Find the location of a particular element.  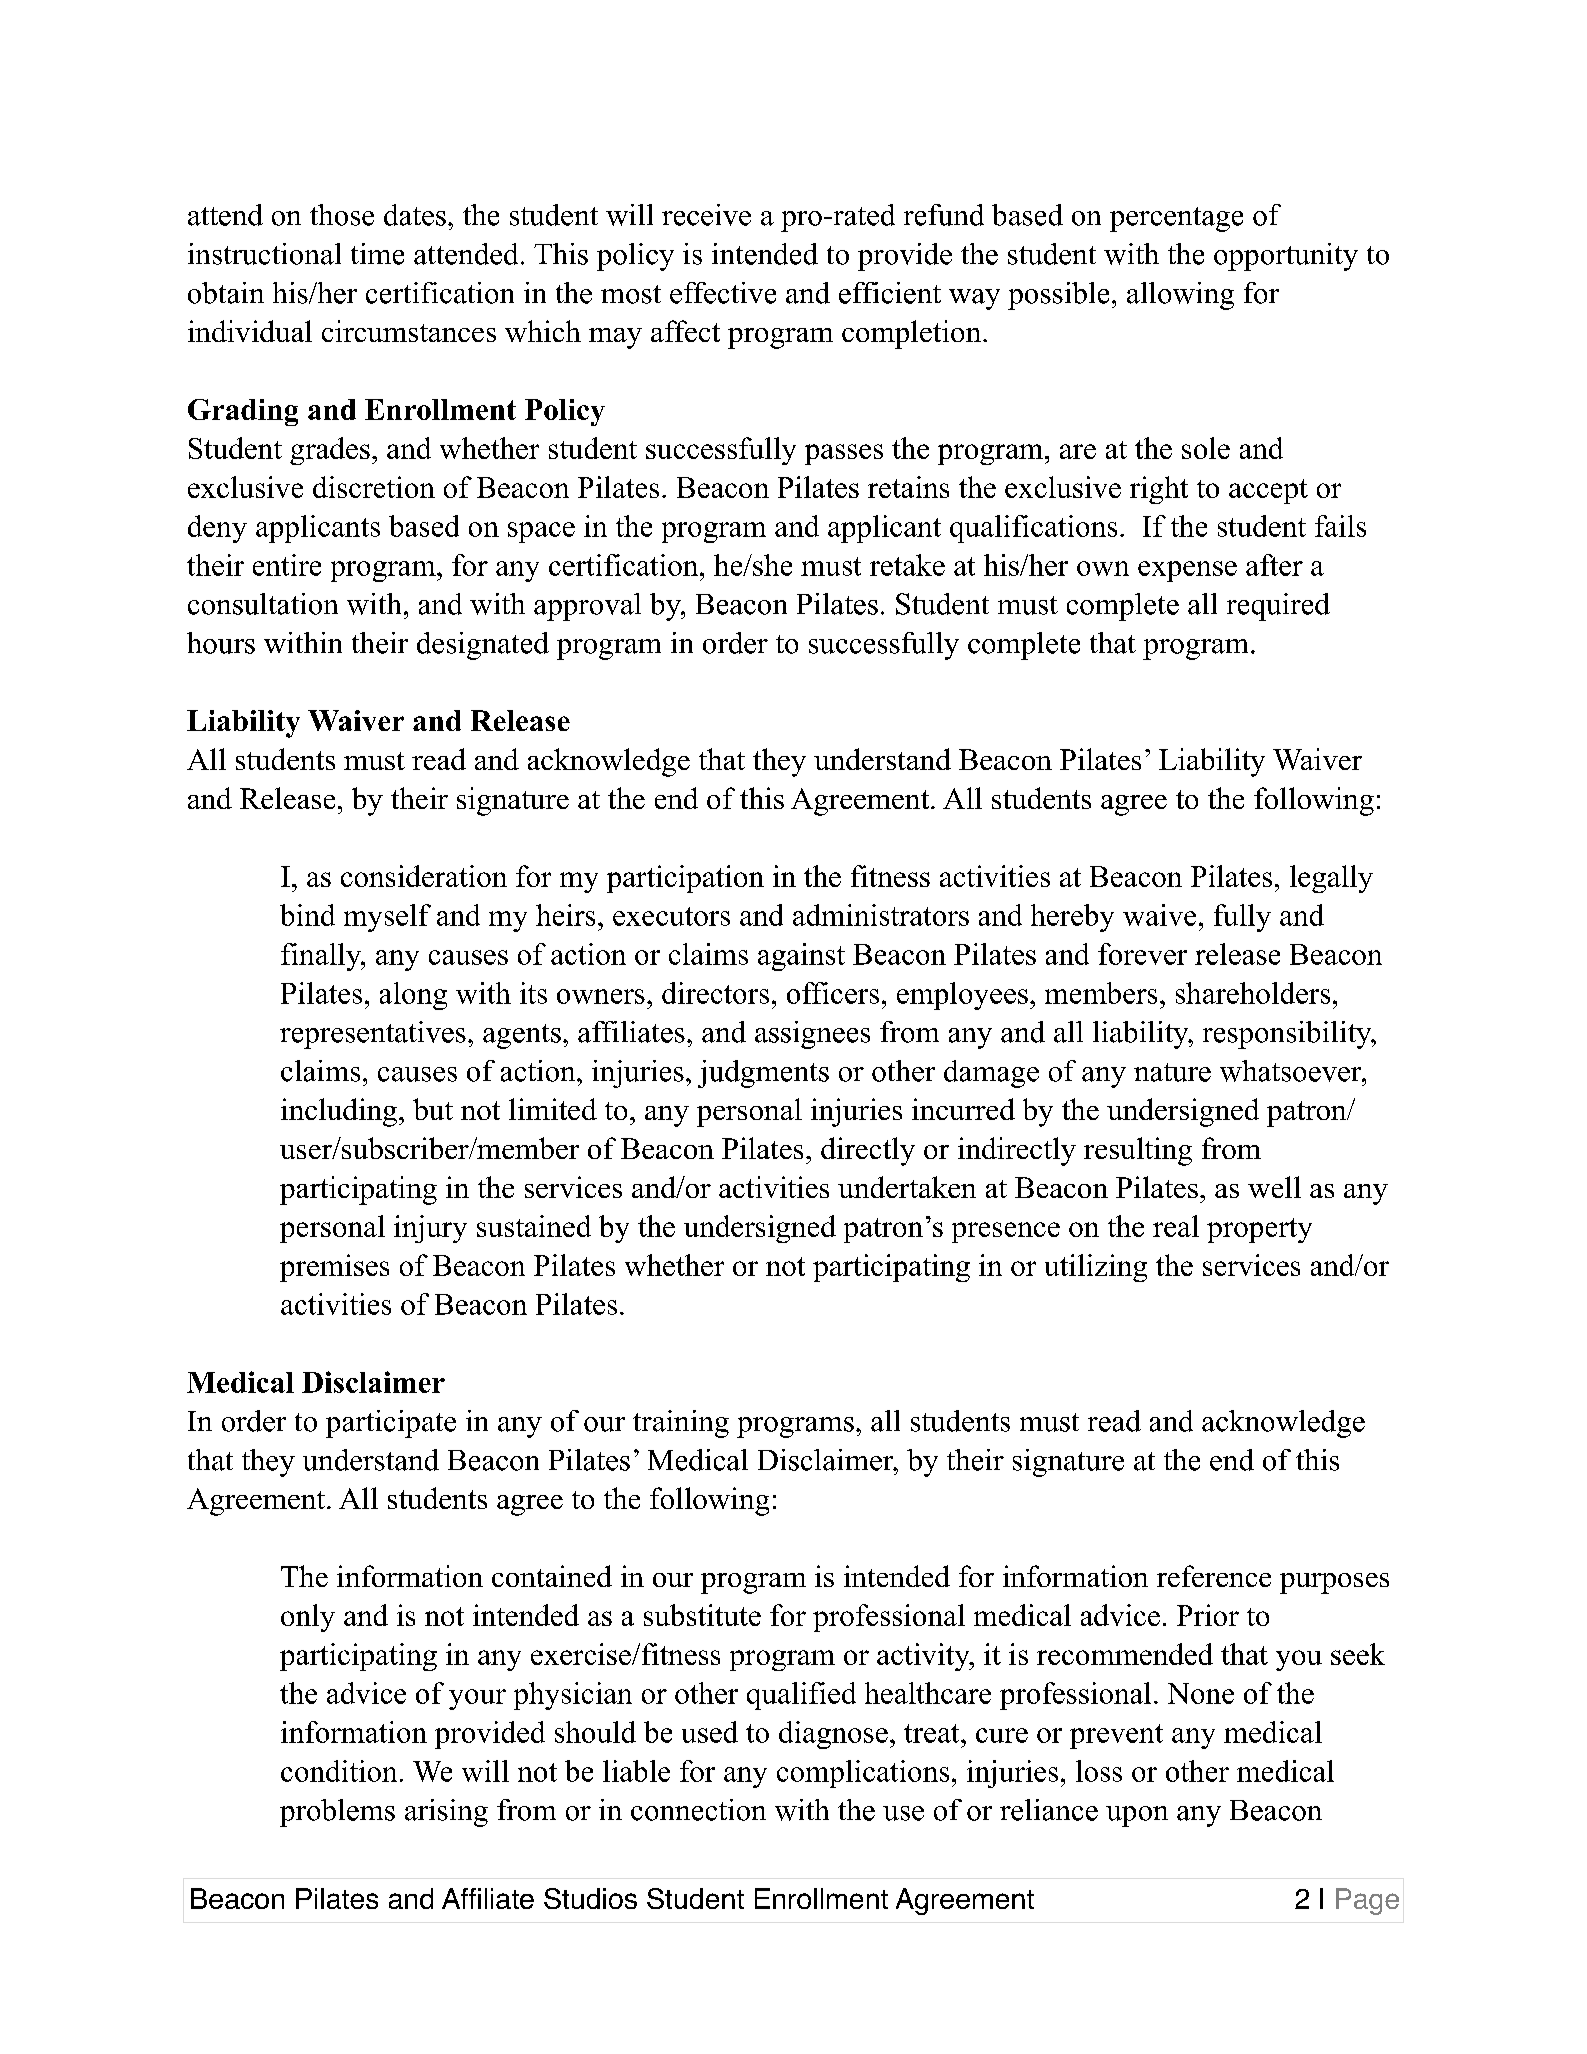

property is located at coordinates (1259, 1230).
